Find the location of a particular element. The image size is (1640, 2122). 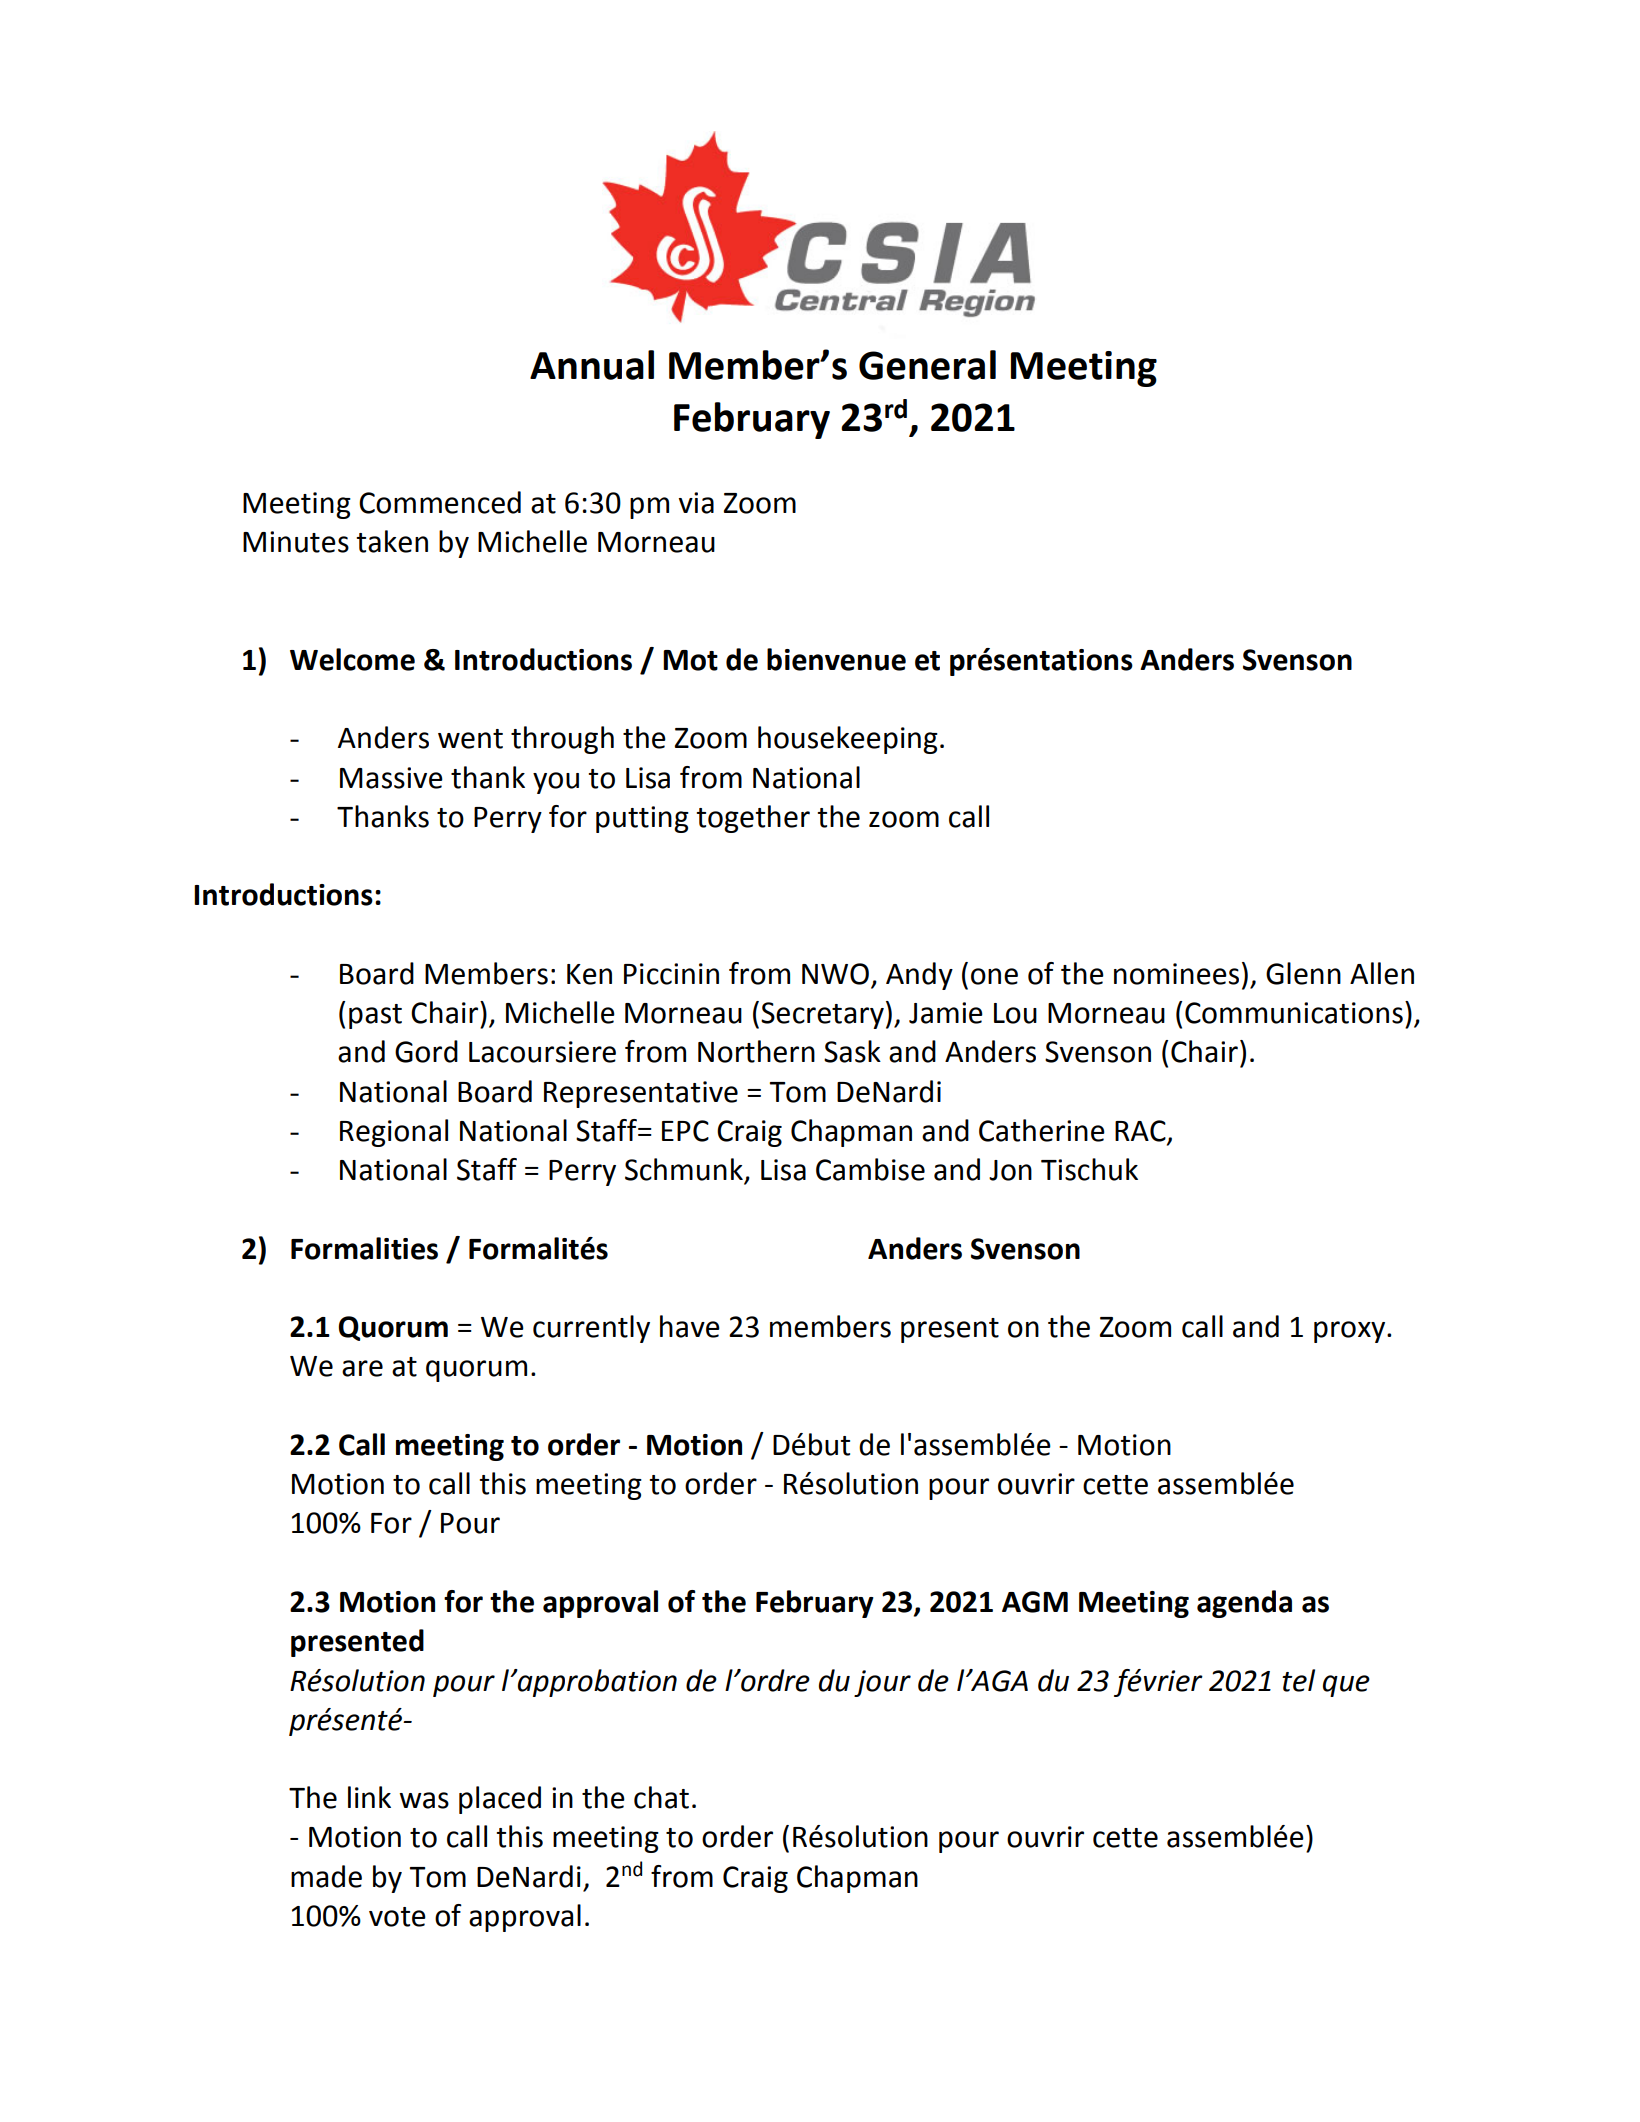

agenda is located at coordinates (1244, 1604).
